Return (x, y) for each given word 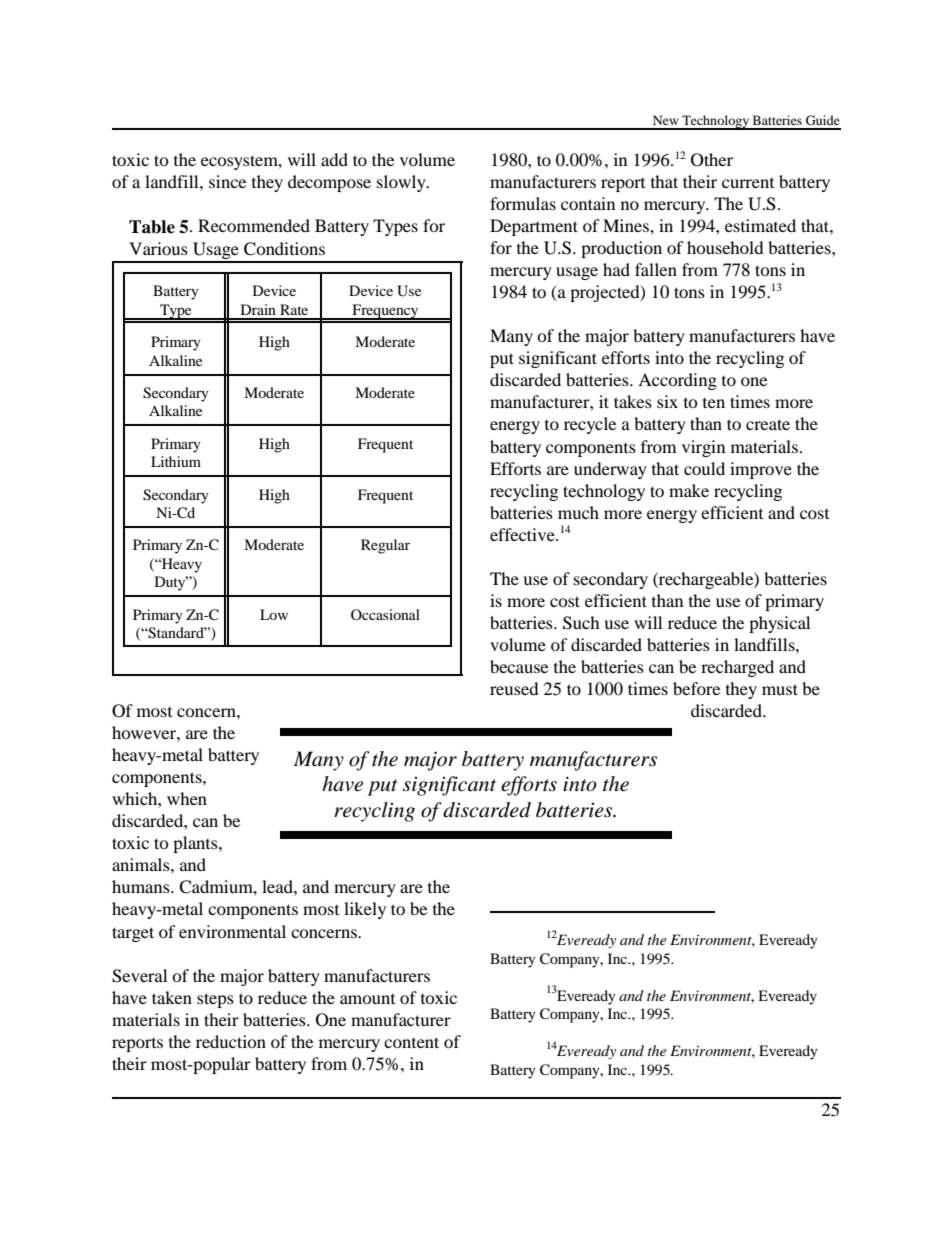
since (227, 181)
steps (215, 1000)
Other (712, 160)
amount (367, 999)
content (411, 1042)
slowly (402, 183)
